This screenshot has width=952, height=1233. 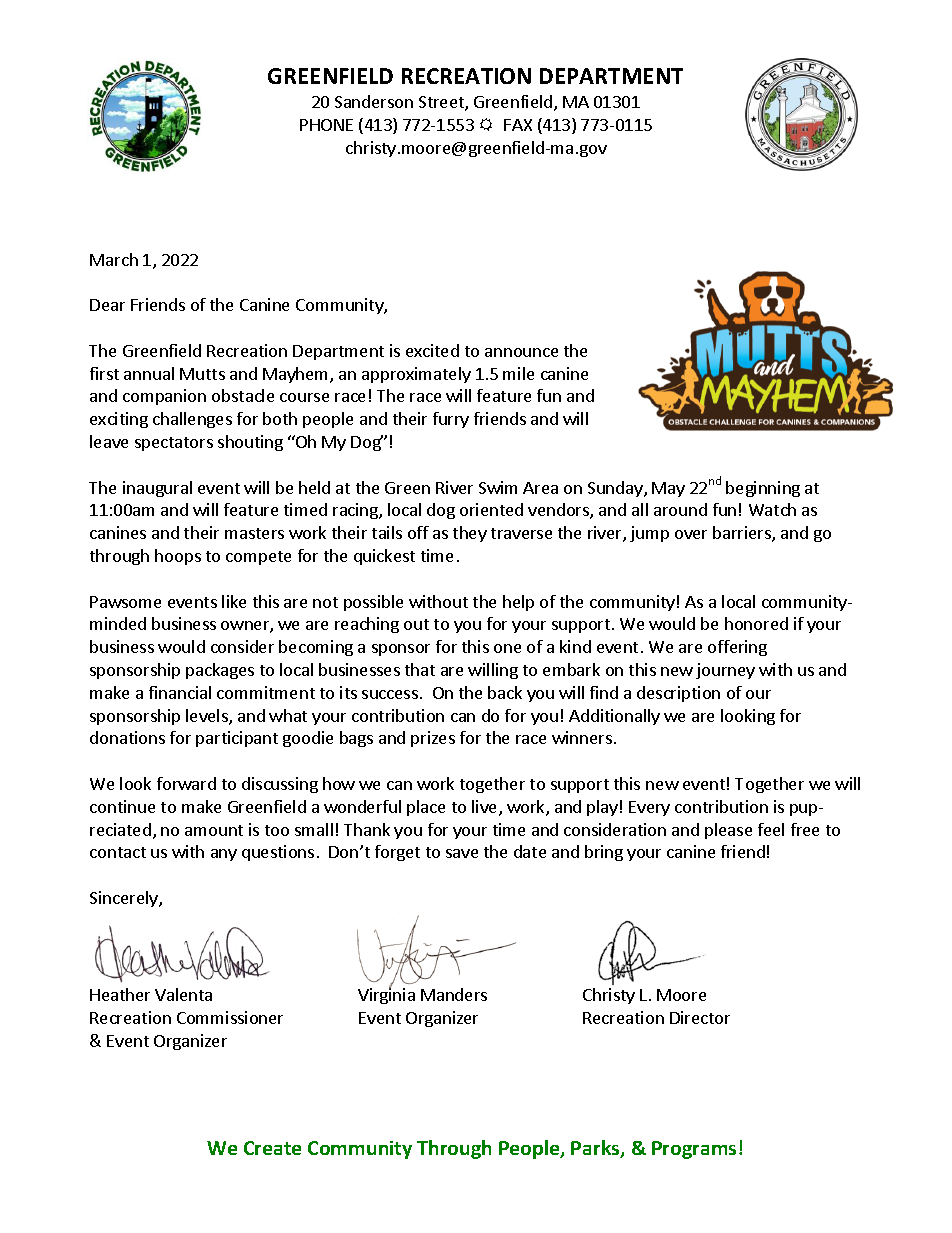 What do you see at coordinates (234, 601) in the screenshot?
I see `like` at bounding box center [234, 601].
